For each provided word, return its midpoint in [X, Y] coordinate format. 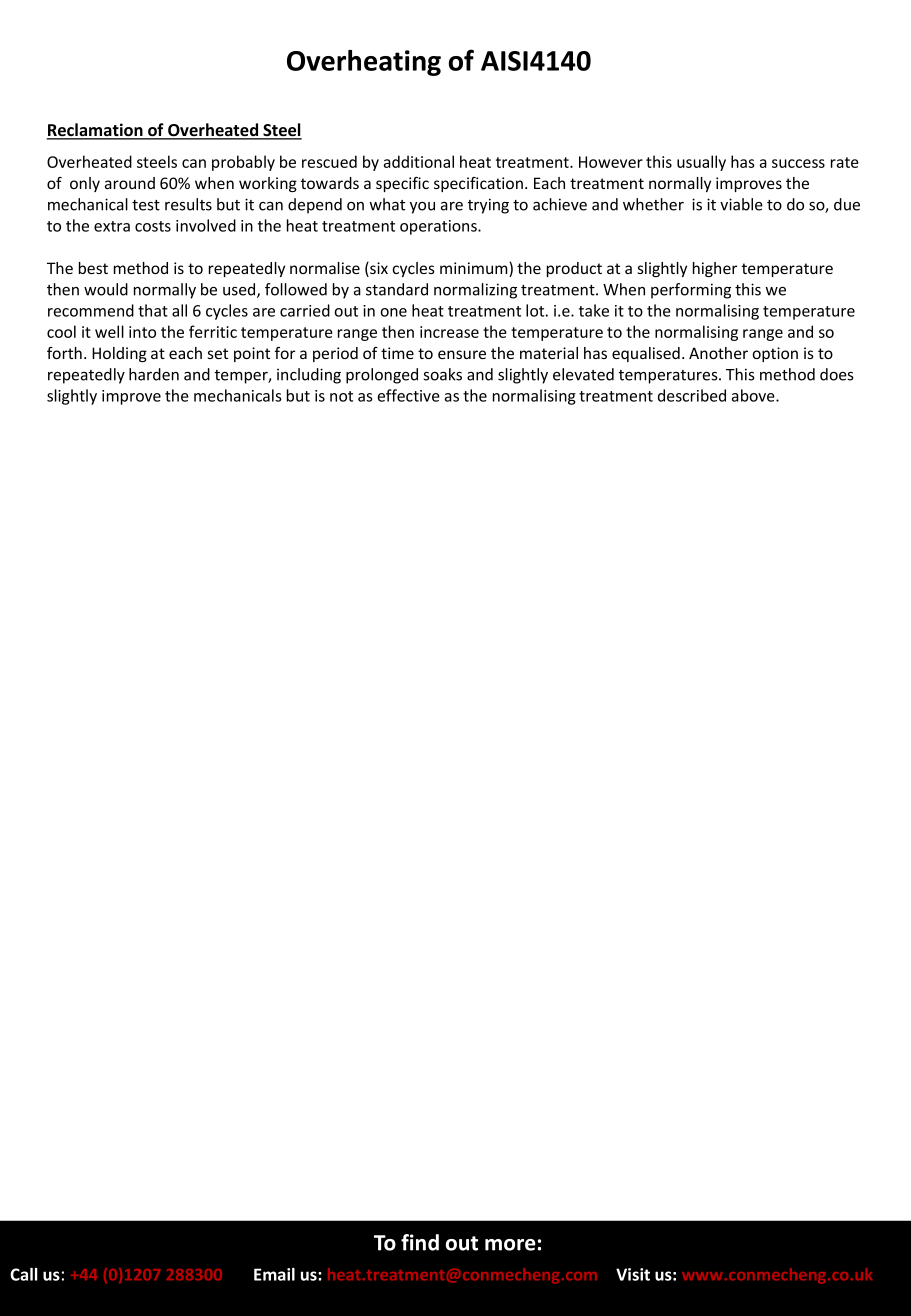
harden [154, 374]
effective [409, 395]
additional [419, 161]
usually [701, 163]
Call [23, 1274]
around [130, 183]
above [754, 395]
